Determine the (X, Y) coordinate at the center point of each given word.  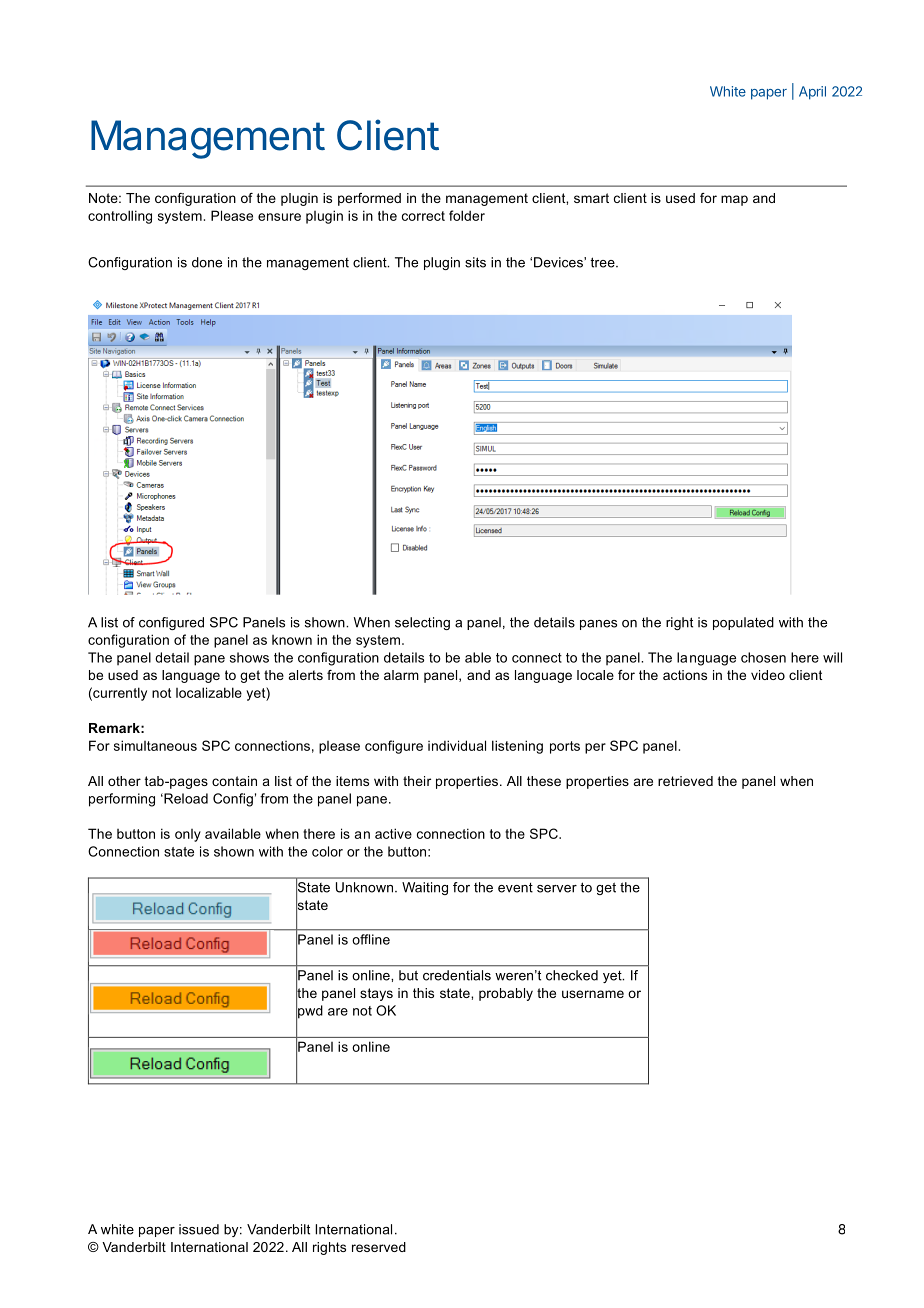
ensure (279, 217)
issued (199, 1229)
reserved (379, 1247)
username (593, 994)
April (812, 93)
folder (467, 215)
